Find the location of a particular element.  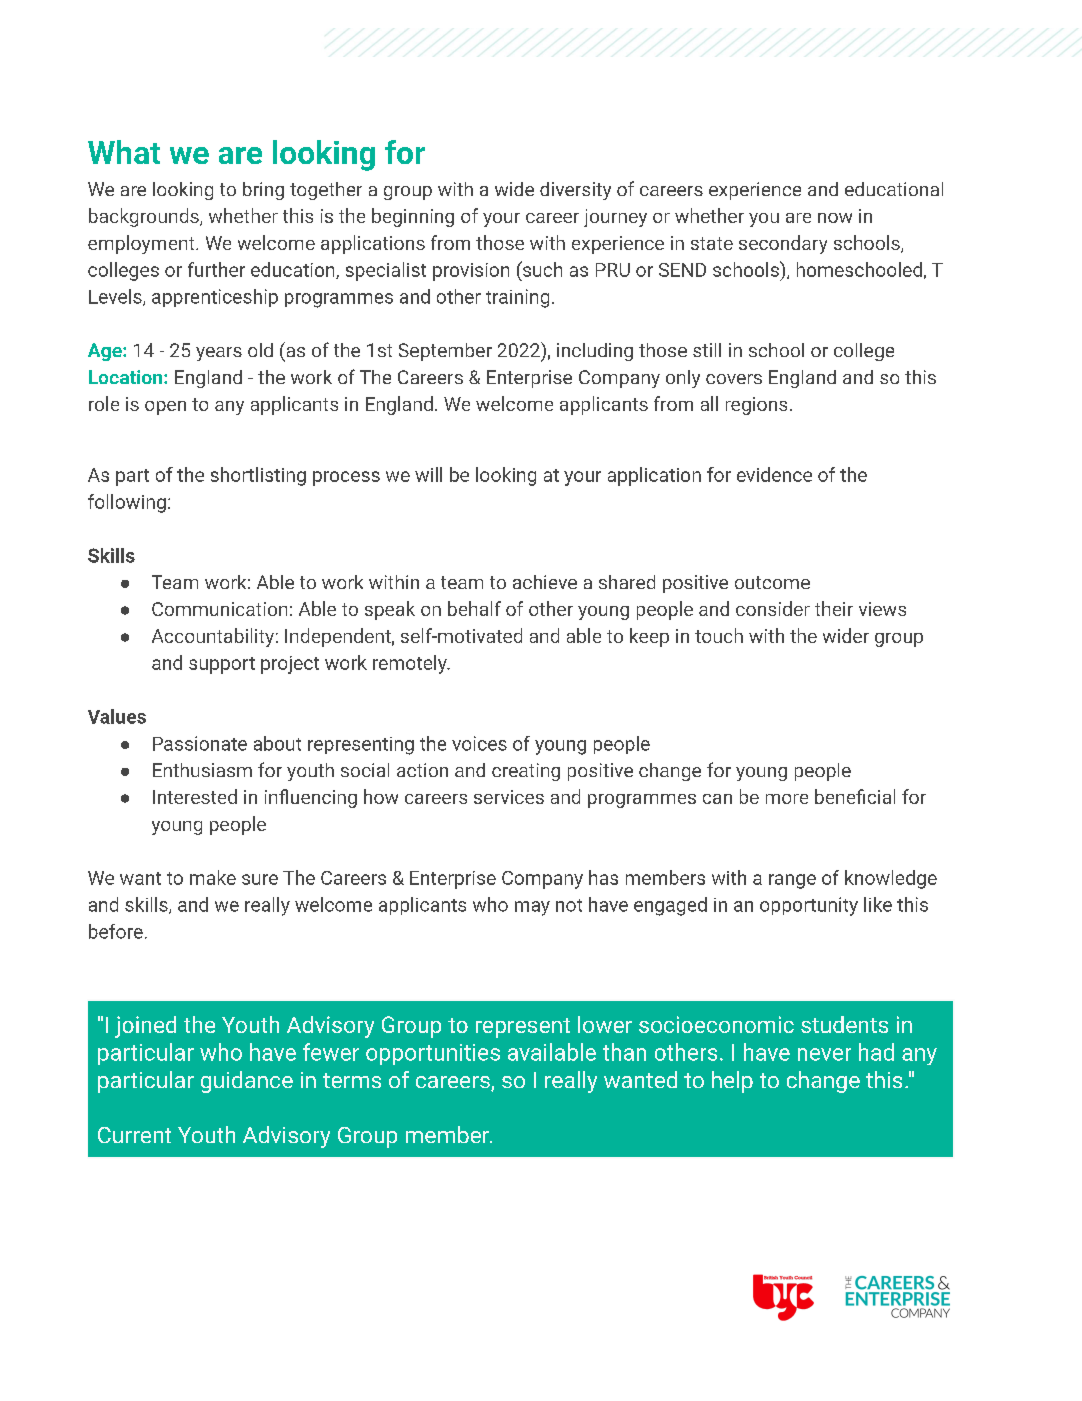

range is located at coordinates (792, 881).
